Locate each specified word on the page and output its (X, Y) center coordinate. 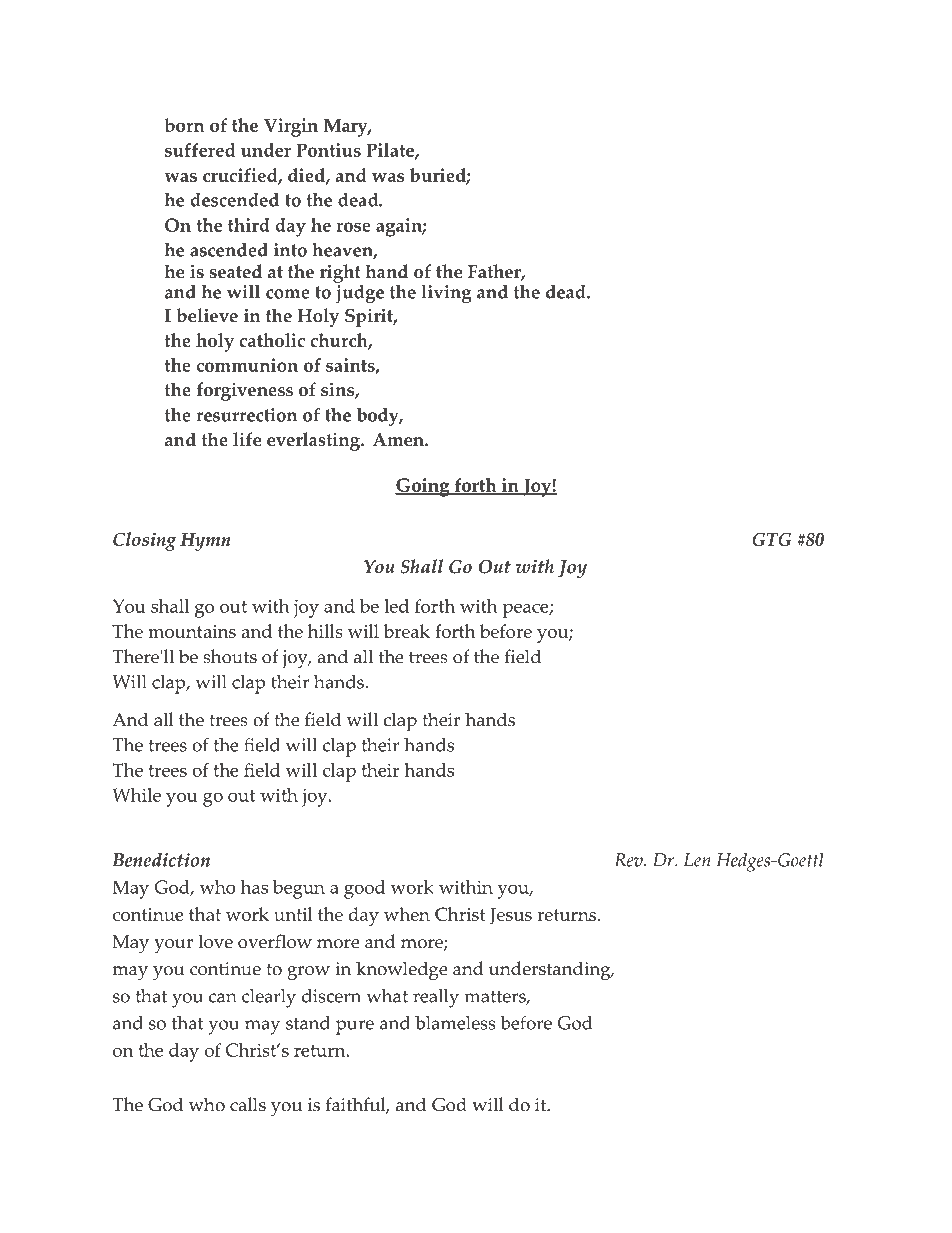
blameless (455, 1023)
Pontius (328, 150)
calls (248, 1104)
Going (423, 487)
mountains (192, 631)
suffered (200, 150)
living (446, 294)
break (407, 631)
